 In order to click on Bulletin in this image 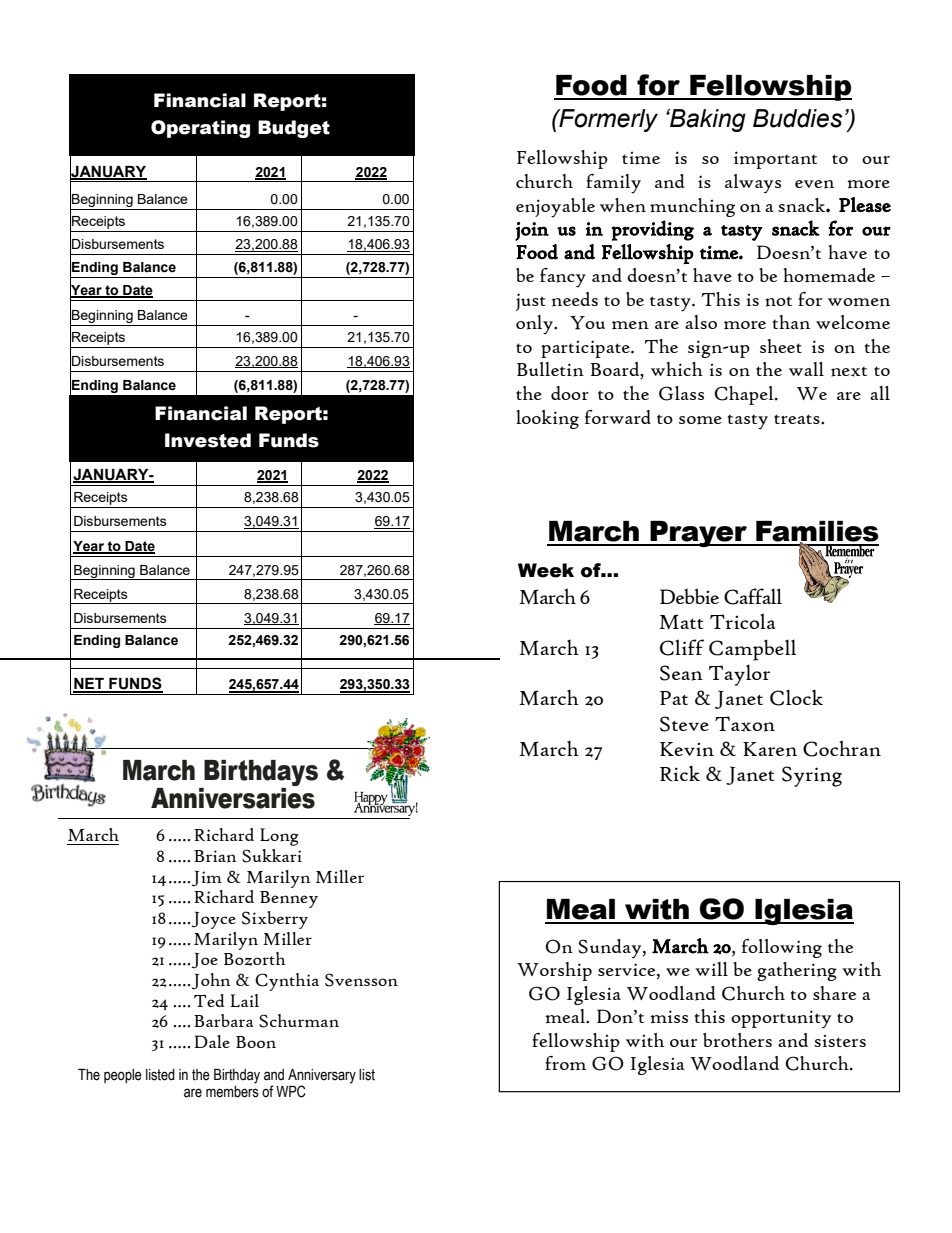, I will do `click(550, 369)`.
